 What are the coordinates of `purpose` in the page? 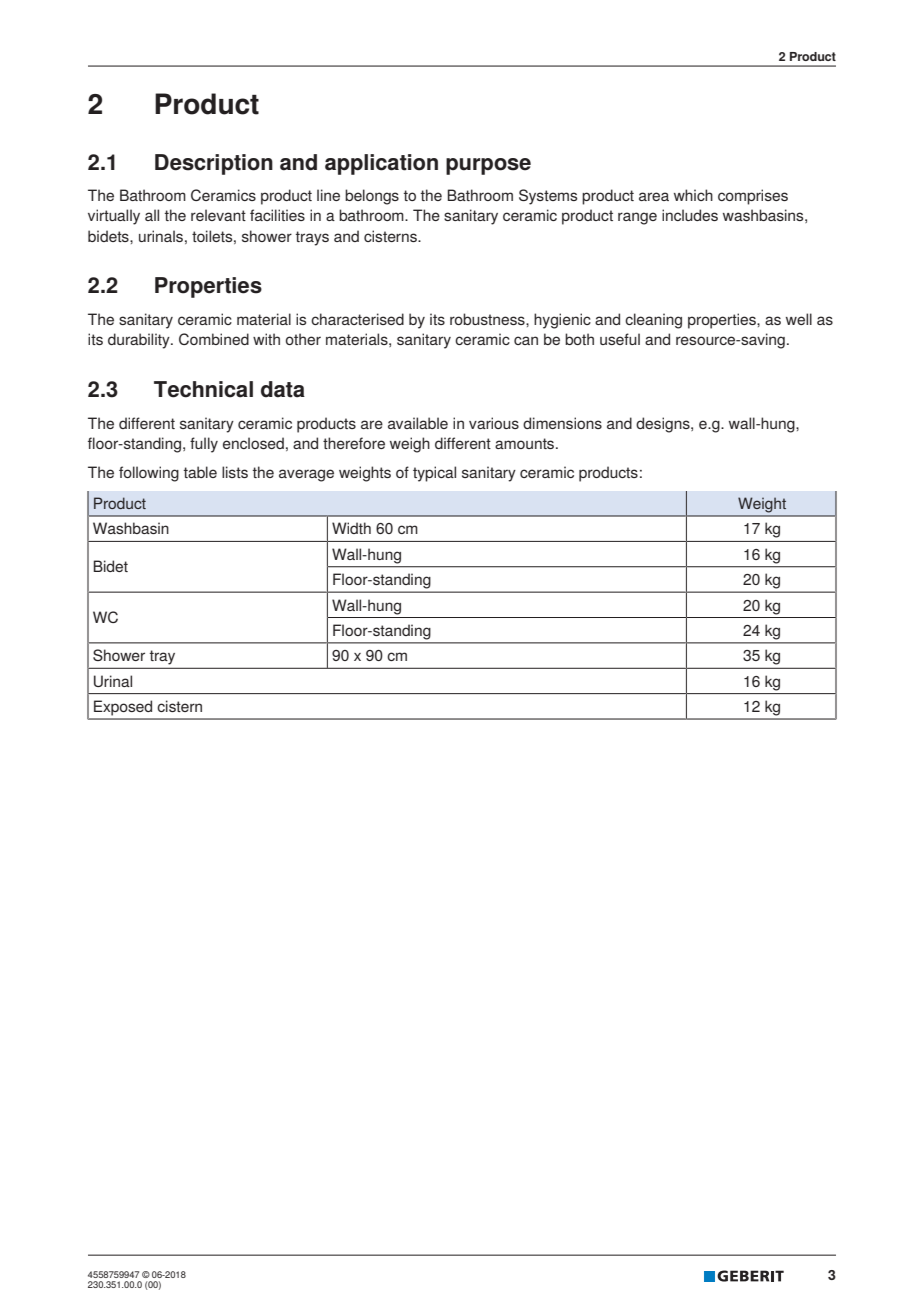 It's located at (488, 166).
